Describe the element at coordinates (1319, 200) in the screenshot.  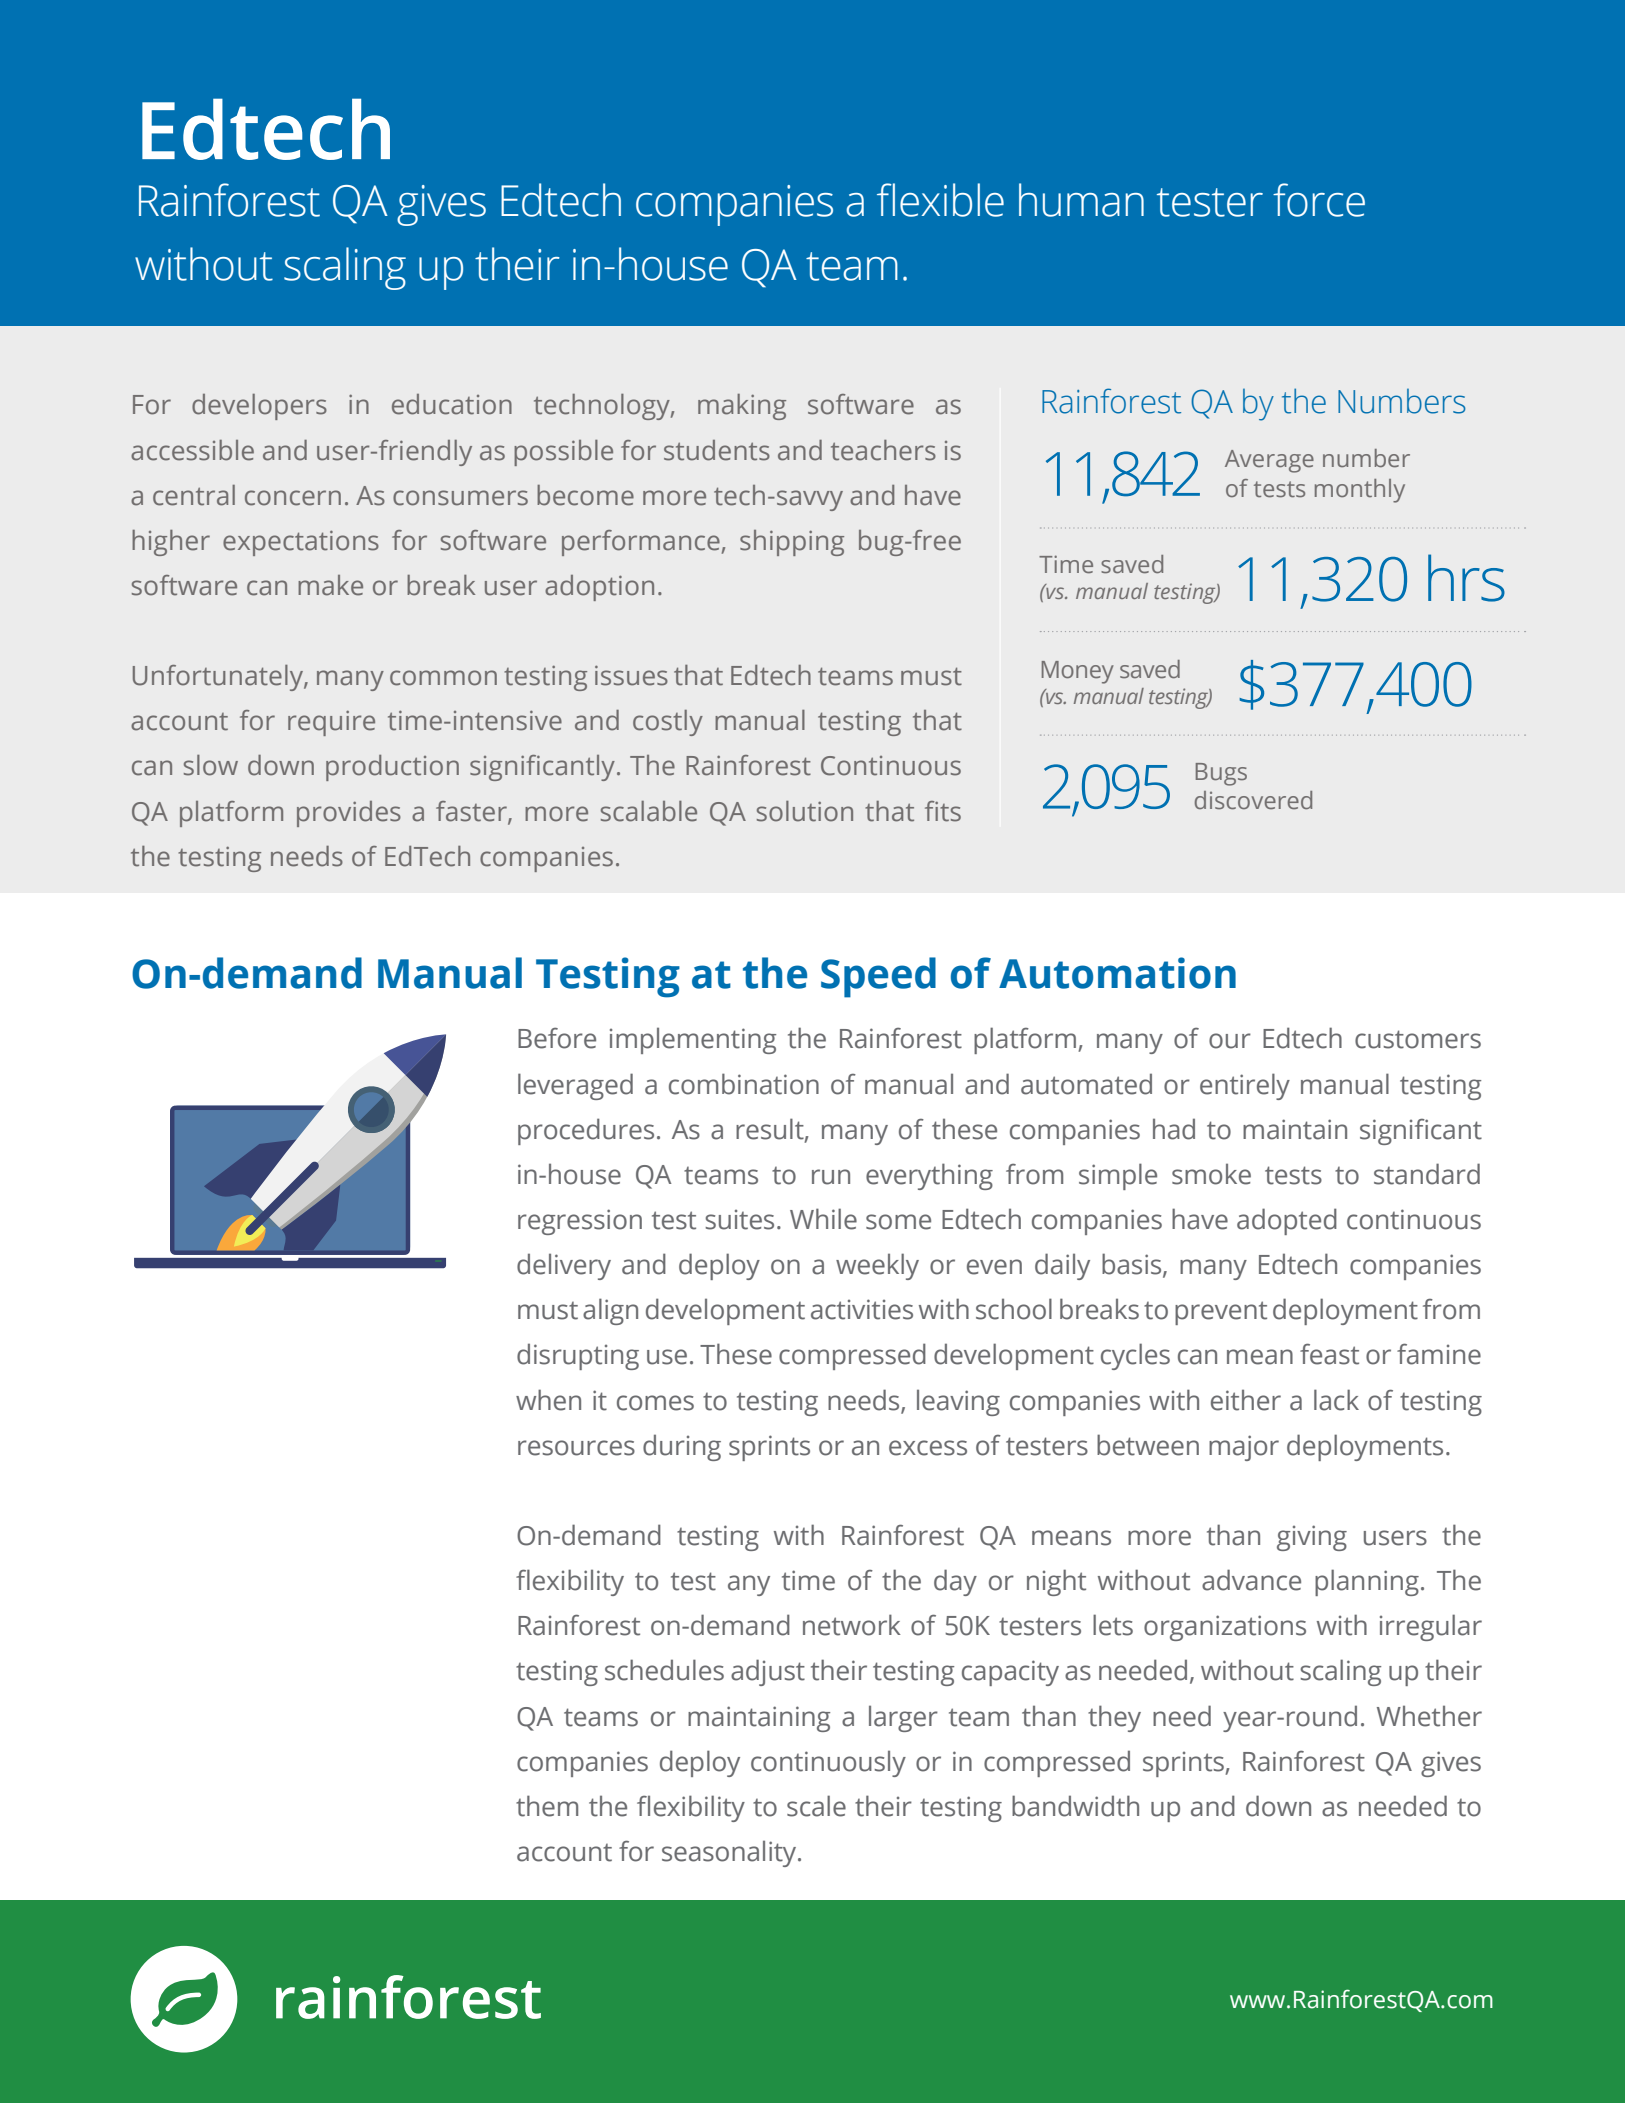
I see `force` at that location.
